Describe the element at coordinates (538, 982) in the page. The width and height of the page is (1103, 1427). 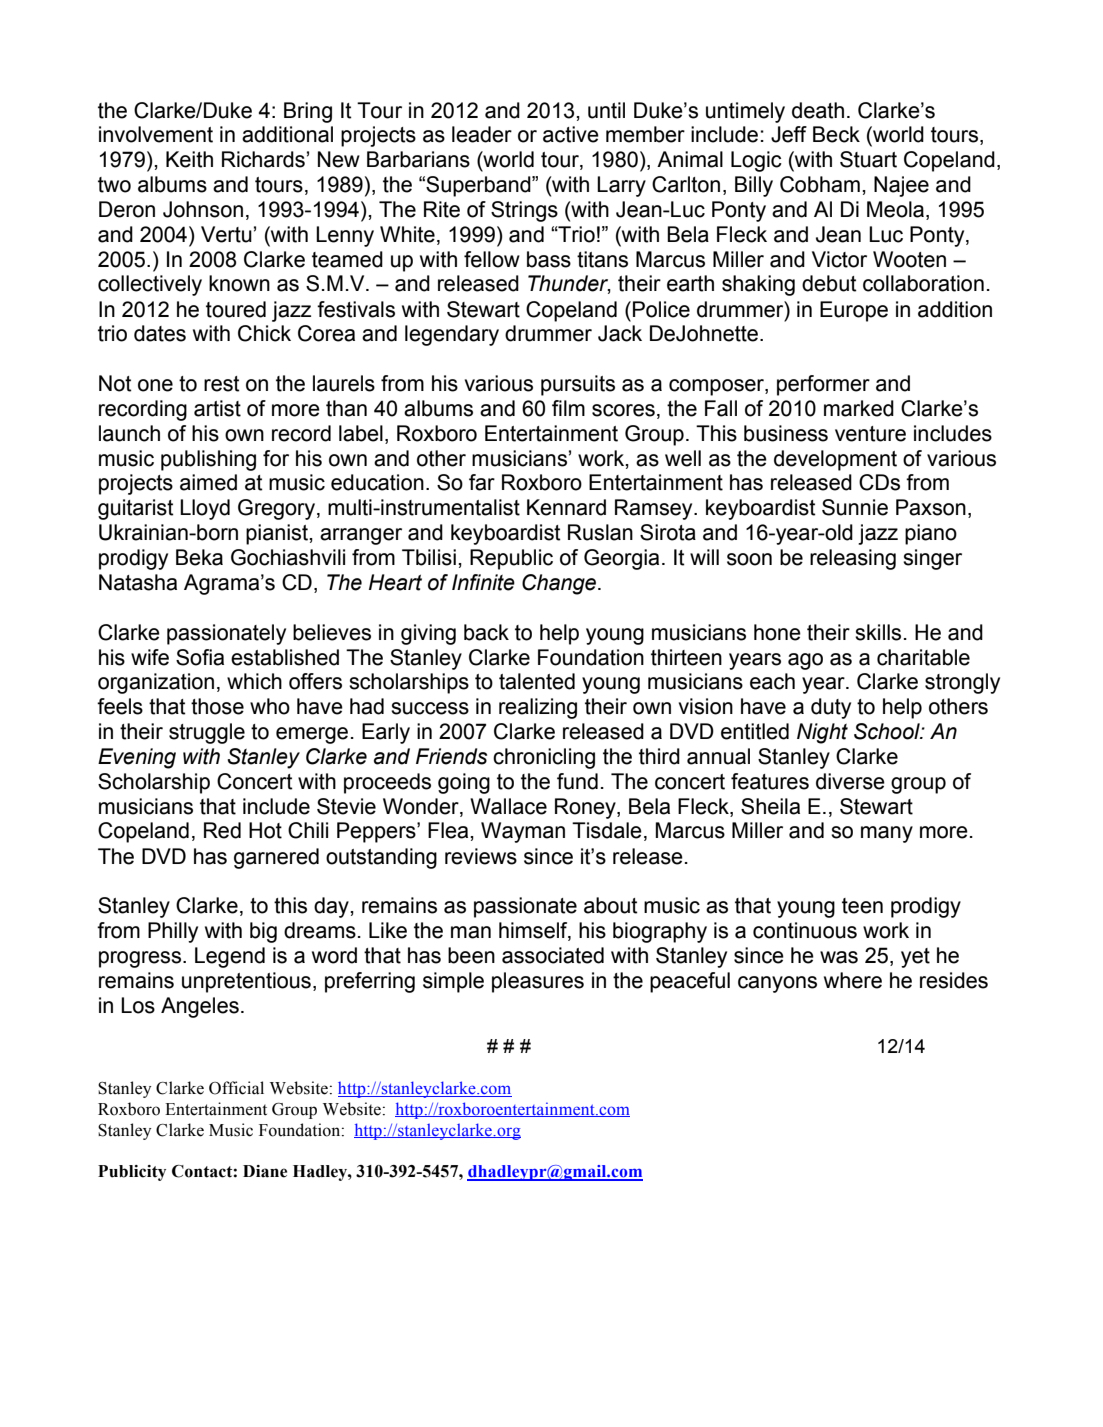
I see `pleasures` at that location.
